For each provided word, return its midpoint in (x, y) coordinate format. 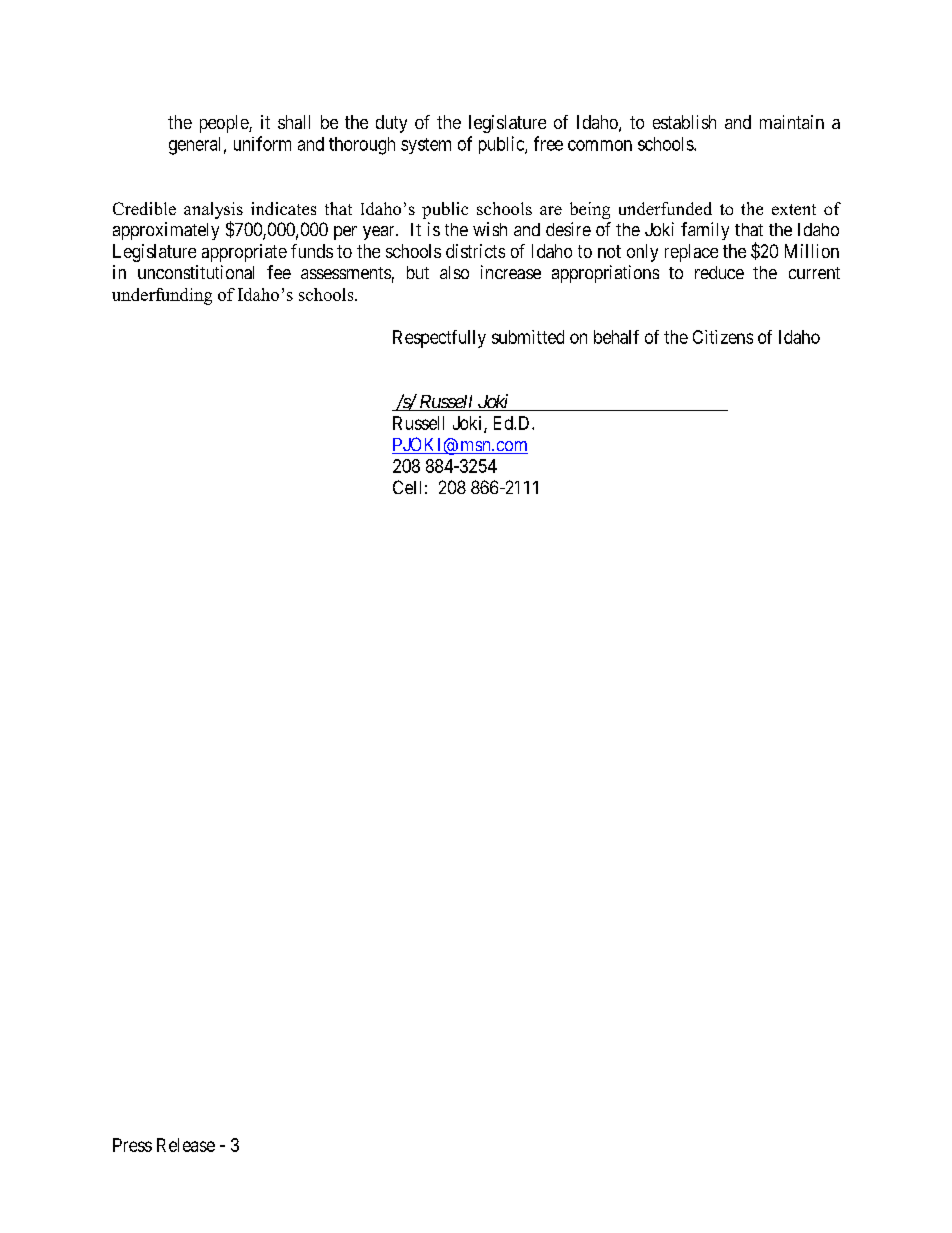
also (454, 272)
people (225, 124)
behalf (616, 337)
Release (186, 1145)
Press (132, 1145)
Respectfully (439, 339)
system (426, 146)
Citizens (723, 337)
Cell (407, 487)
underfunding (162, 296)
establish (684, 122)
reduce (719, 272)
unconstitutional (196, 272)
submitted (528, 337)
